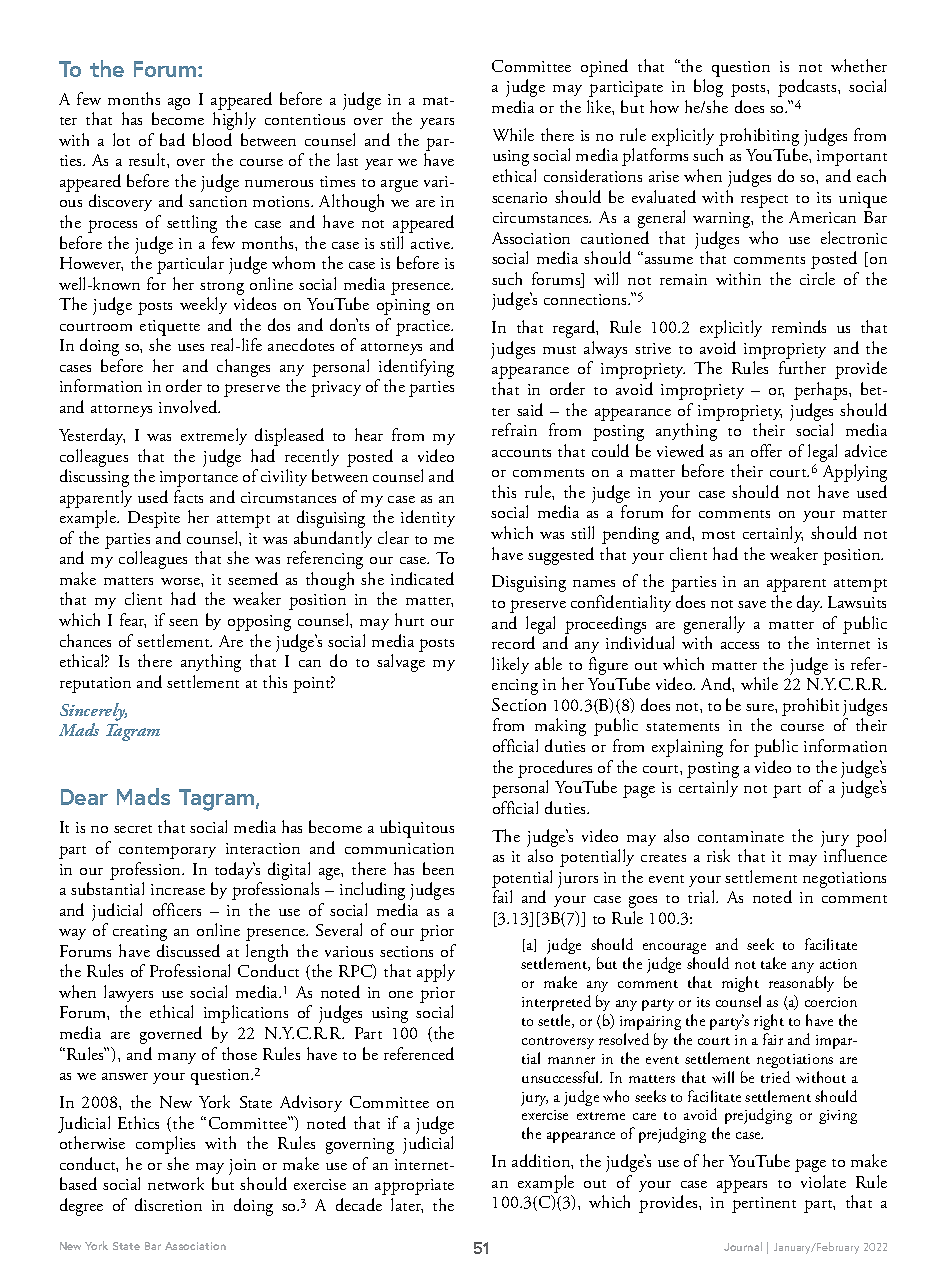  Describe the element at coordinates (808, 88) in the screenshot. I see `podcasts` at that location.
